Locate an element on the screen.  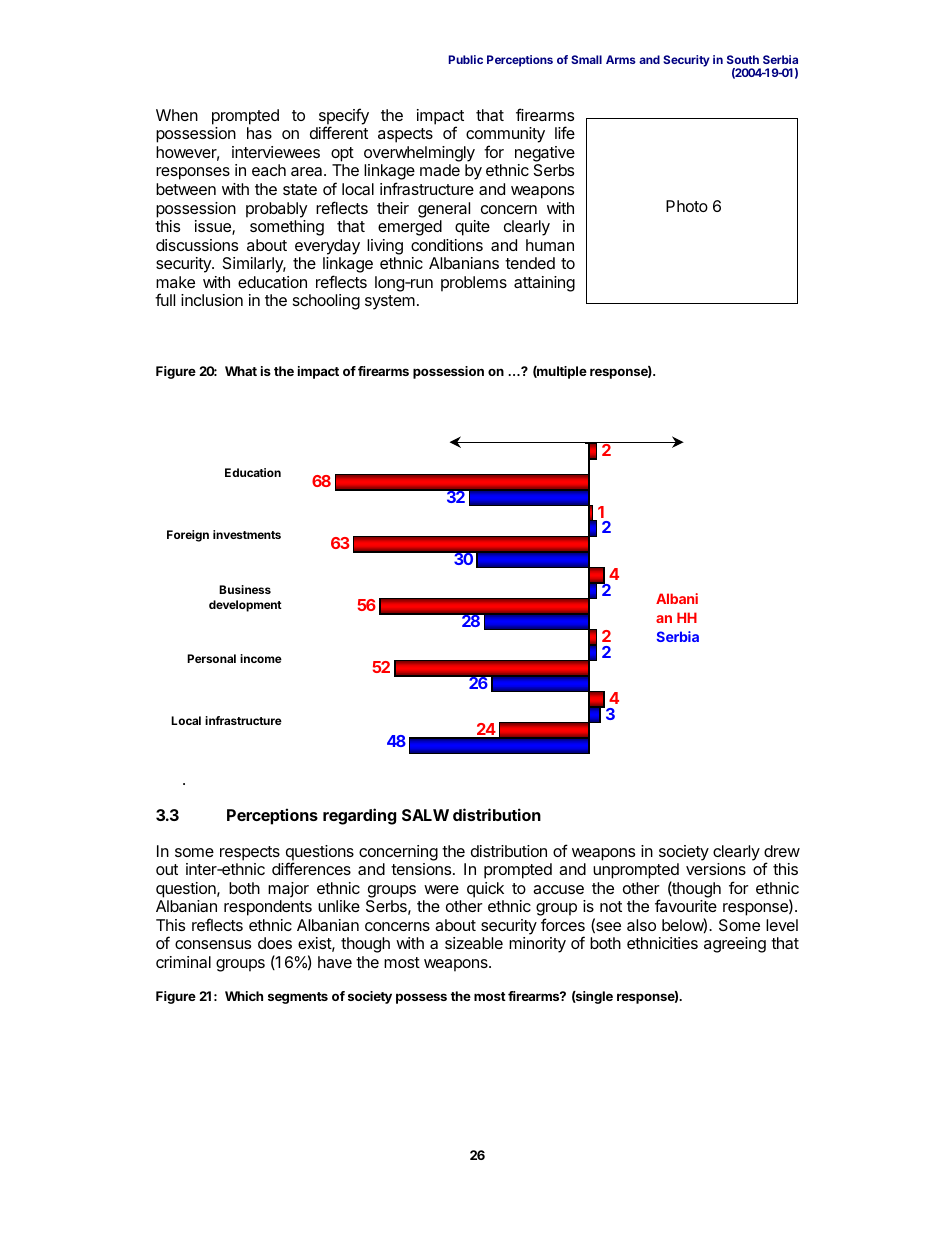
South is located at coordinates (743, 59).
